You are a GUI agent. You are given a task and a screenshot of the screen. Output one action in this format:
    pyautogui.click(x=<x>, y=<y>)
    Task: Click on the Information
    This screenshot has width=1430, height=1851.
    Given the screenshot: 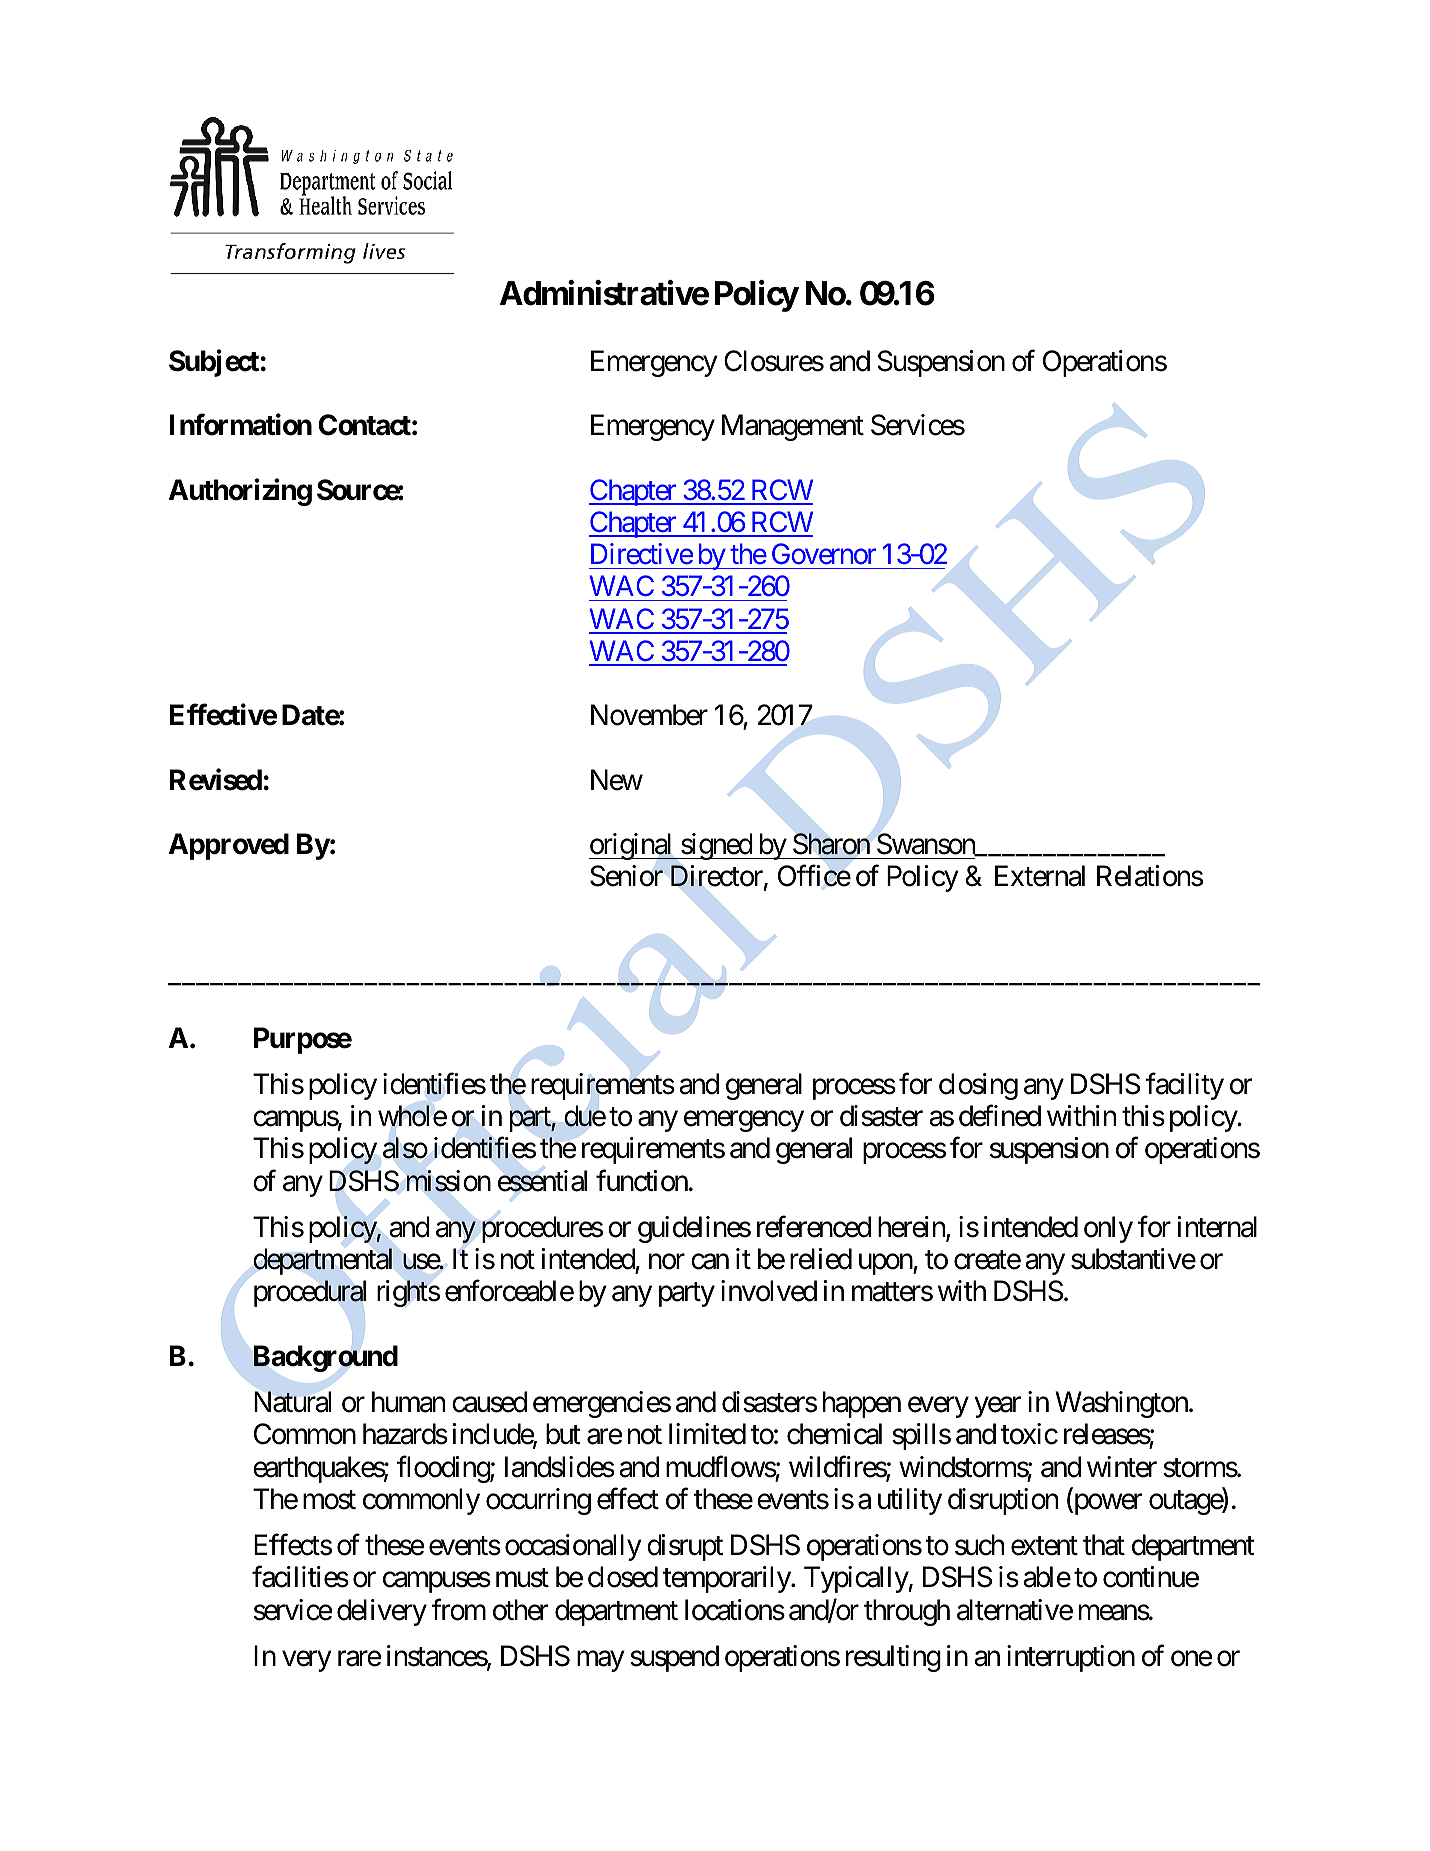 What is the action you would take?
    pyautogui.click(x=241, y=425)
